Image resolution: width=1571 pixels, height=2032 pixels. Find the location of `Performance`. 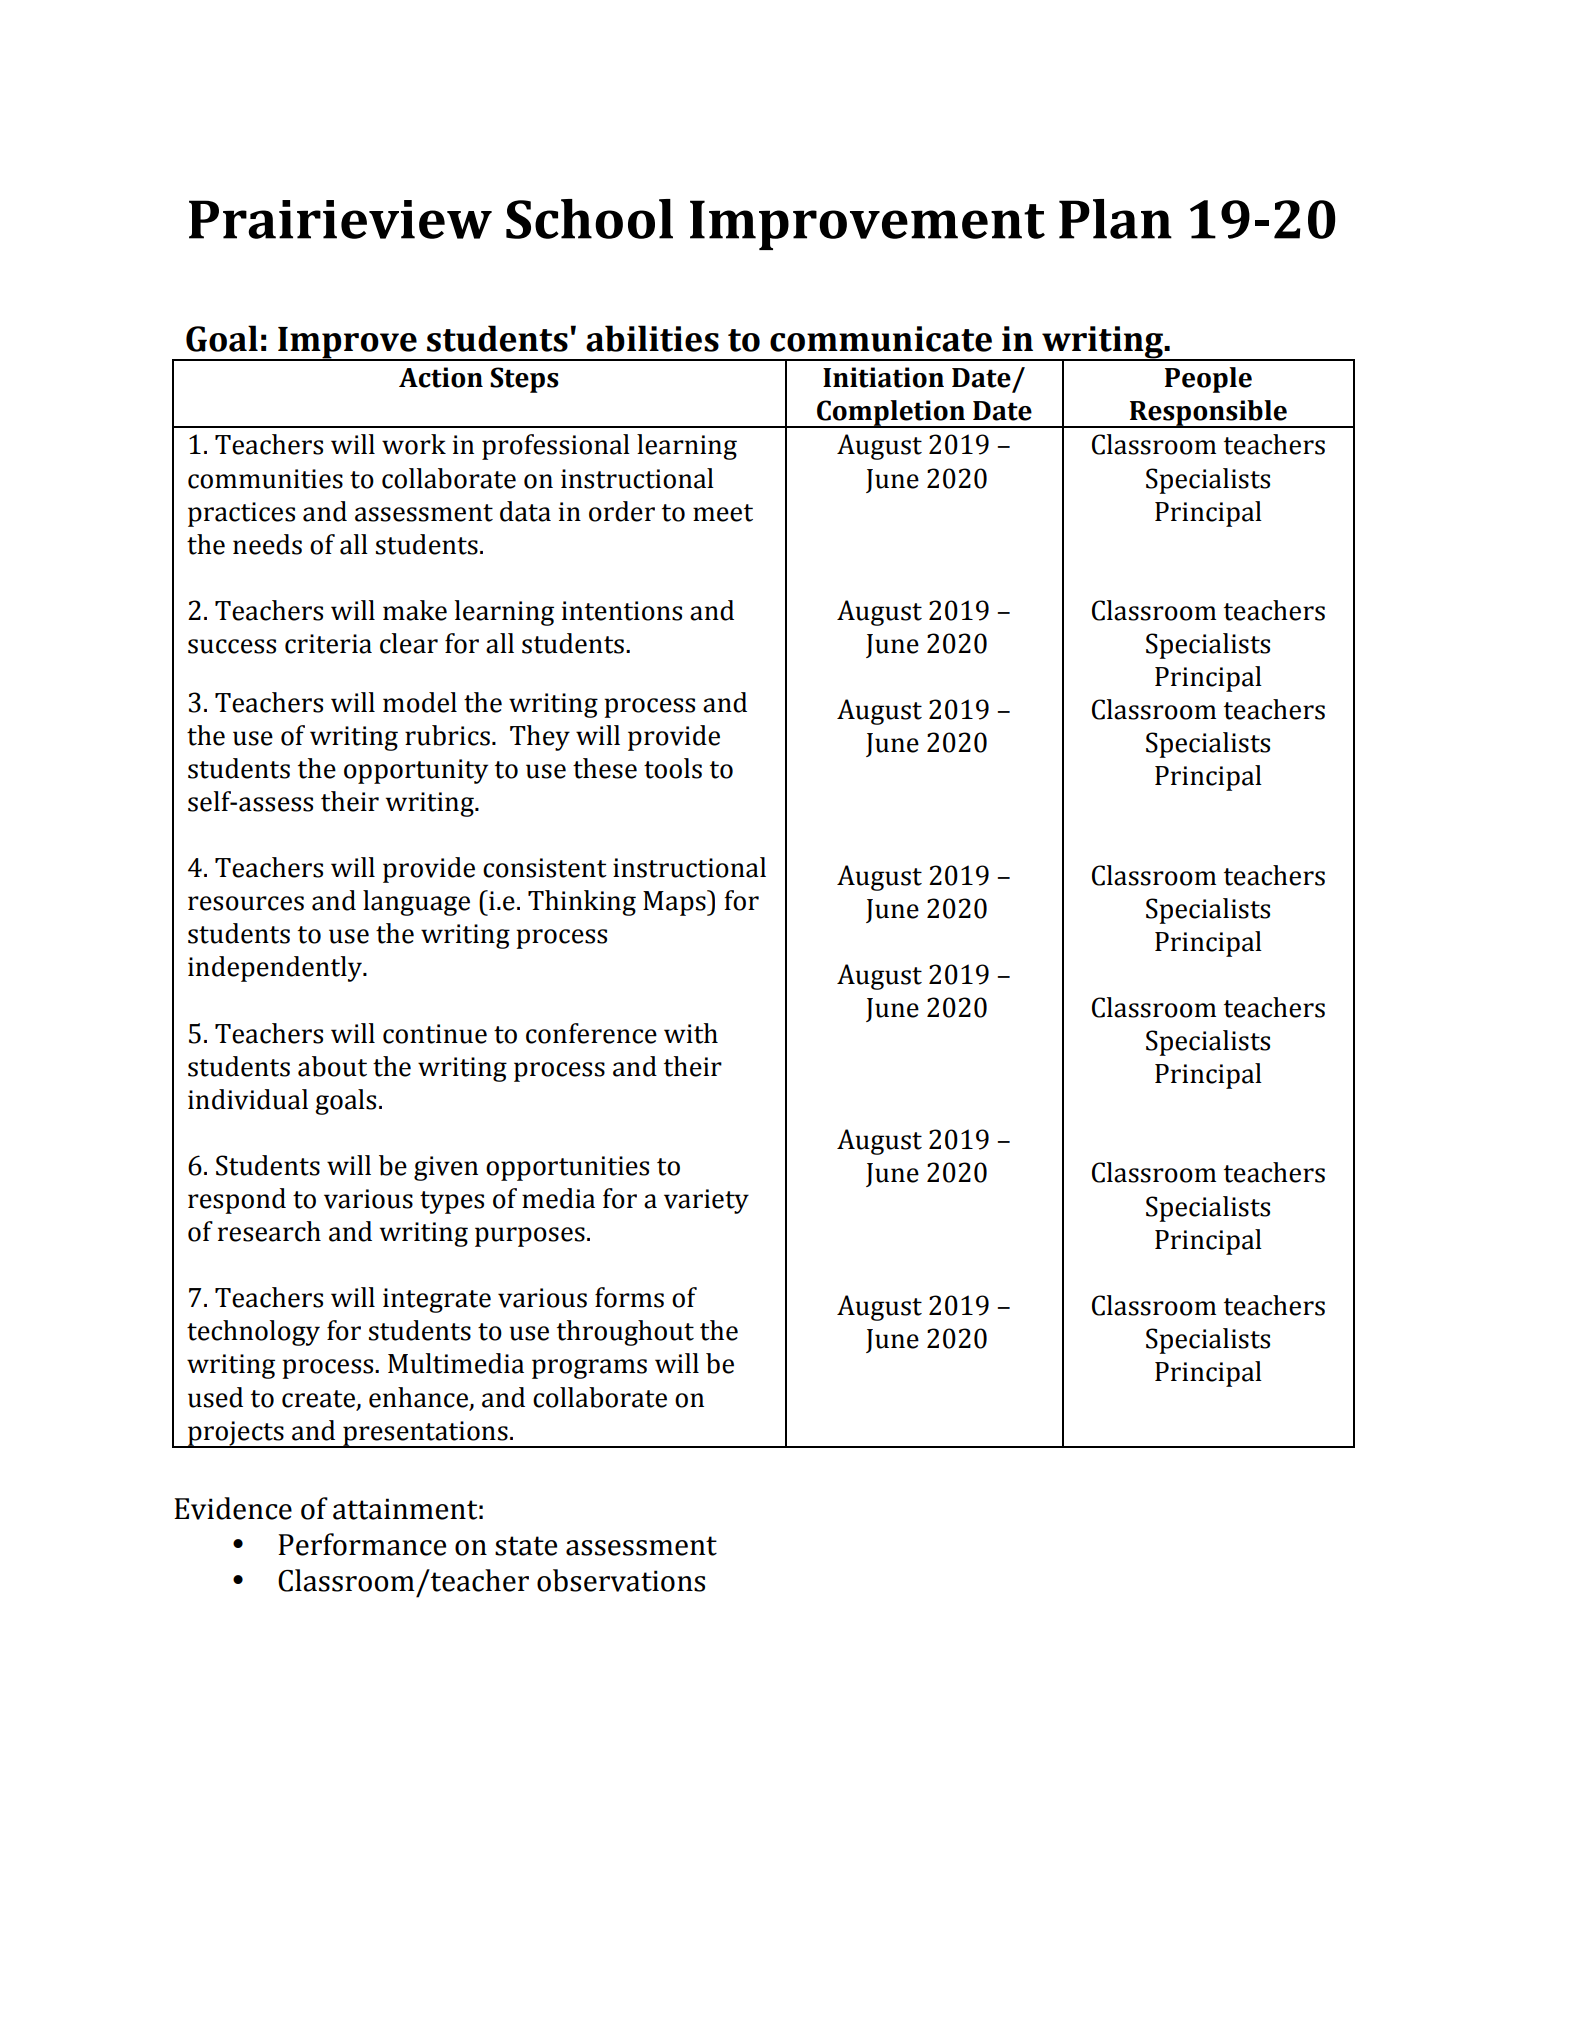

Performance is located at coordinates (362, 1544).
